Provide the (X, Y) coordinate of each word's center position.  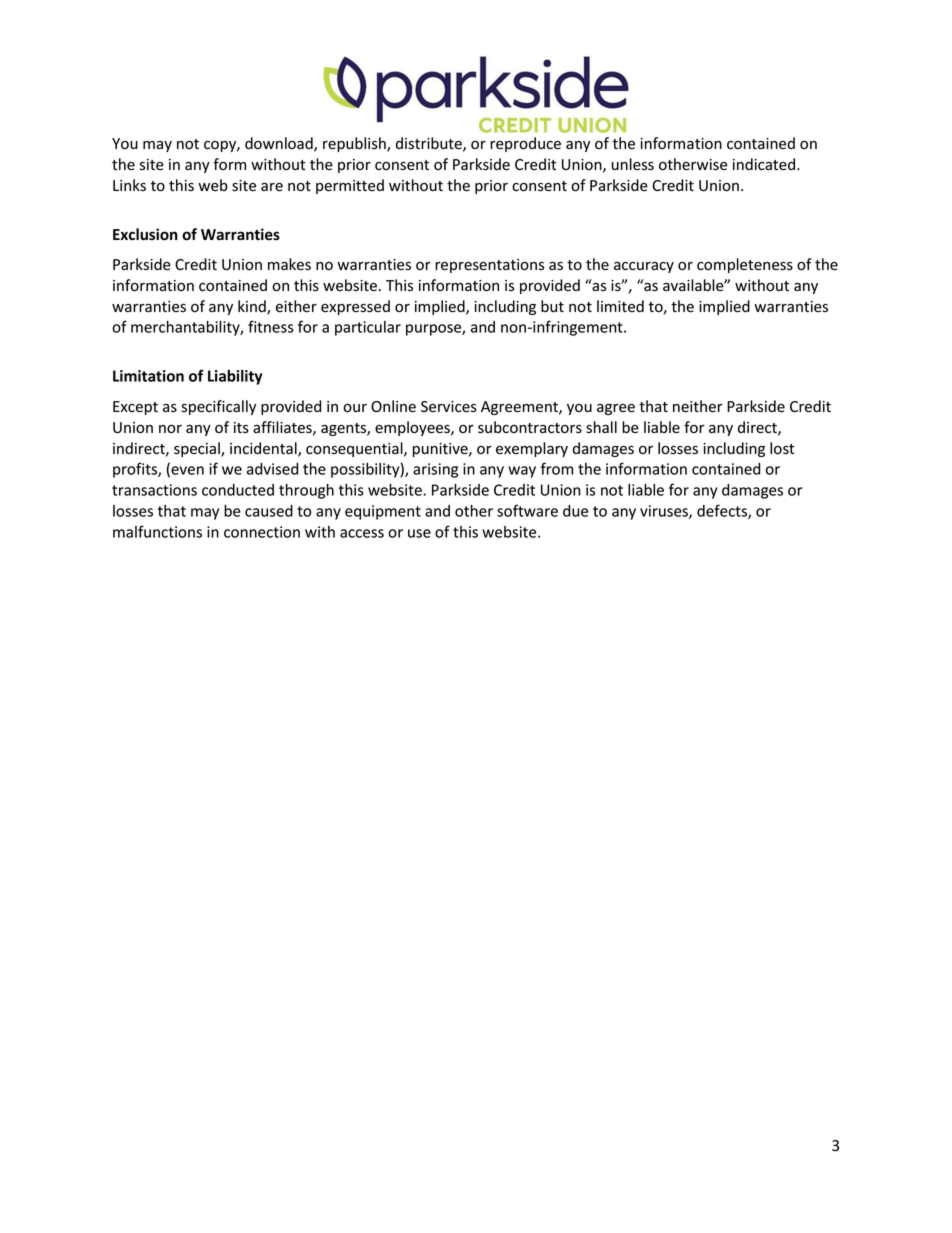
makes (289, 264)
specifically (218, 407)
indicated (765, 164)
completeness (745, 265)
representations (489, 266)
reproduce (525, 144)
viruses (665, 512)
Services (449, 407)
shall (601, 427)
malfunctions (157, 531)
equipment (383, 512)
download (280, 144)
